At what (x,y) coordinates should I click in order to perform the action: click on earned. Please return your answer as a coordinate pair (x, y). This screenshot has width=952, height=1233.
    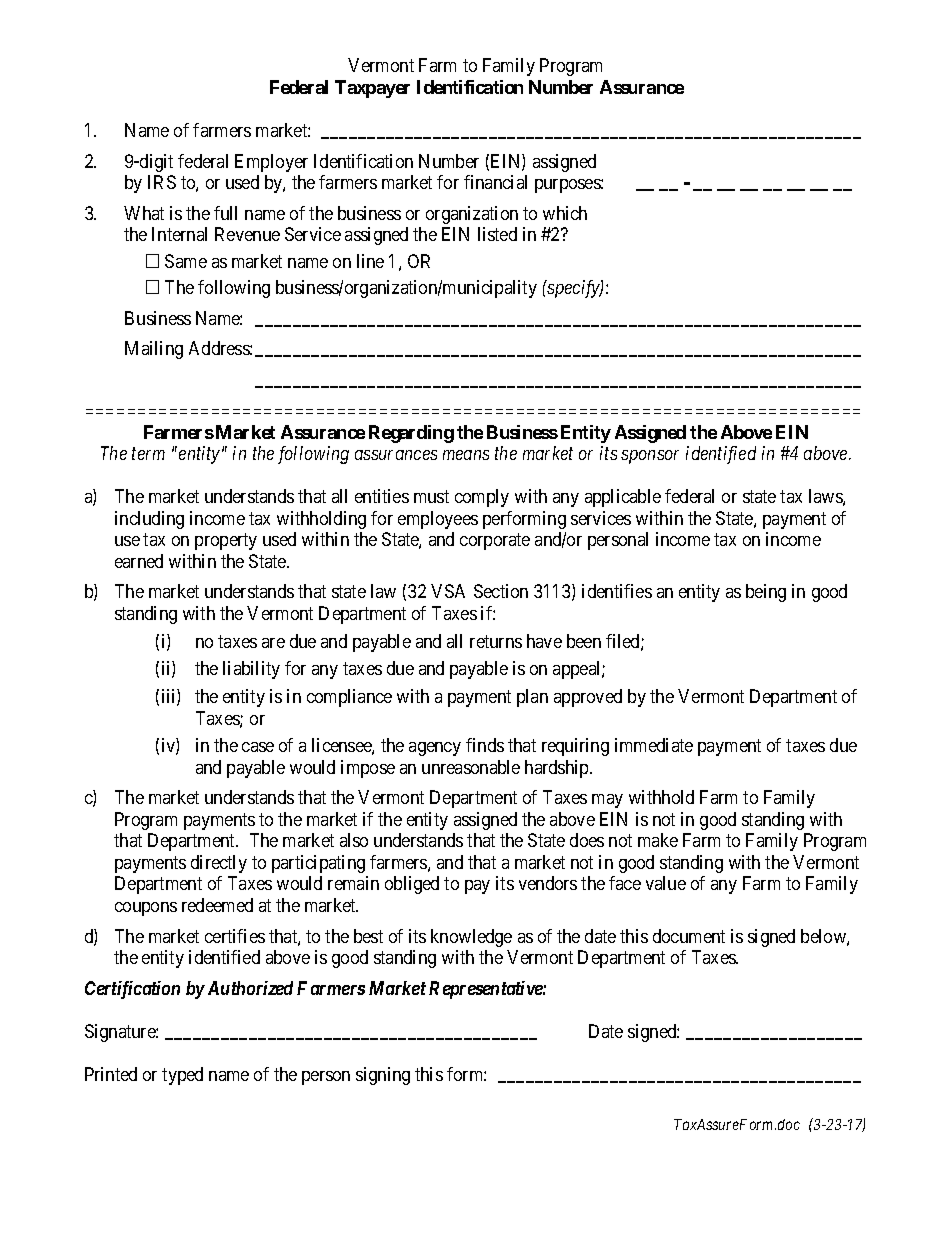
    Looking at the image, I should click on (139, 561).
